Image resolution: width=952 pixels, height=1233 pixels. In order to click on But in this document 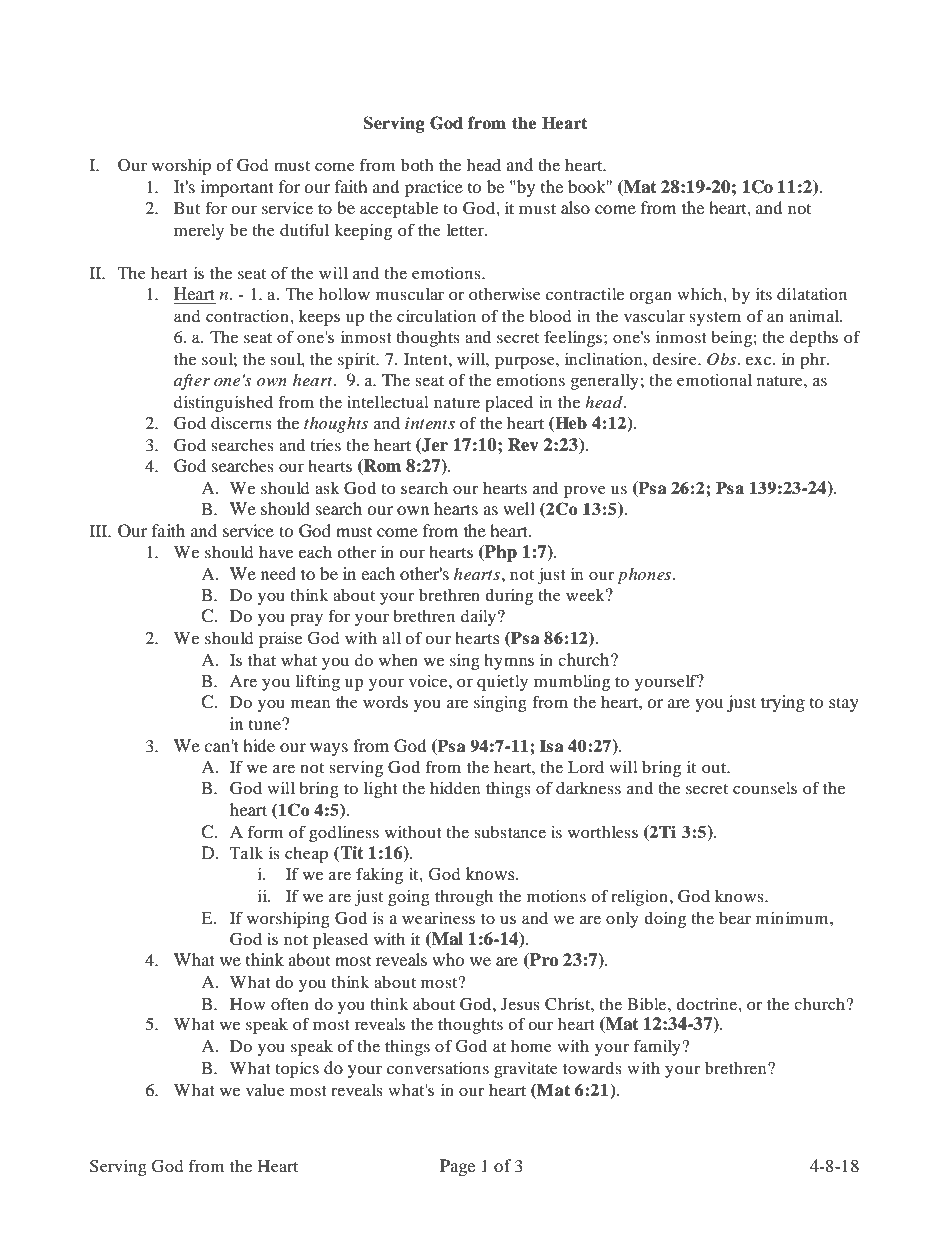, I will do `click(187, 208)`.
